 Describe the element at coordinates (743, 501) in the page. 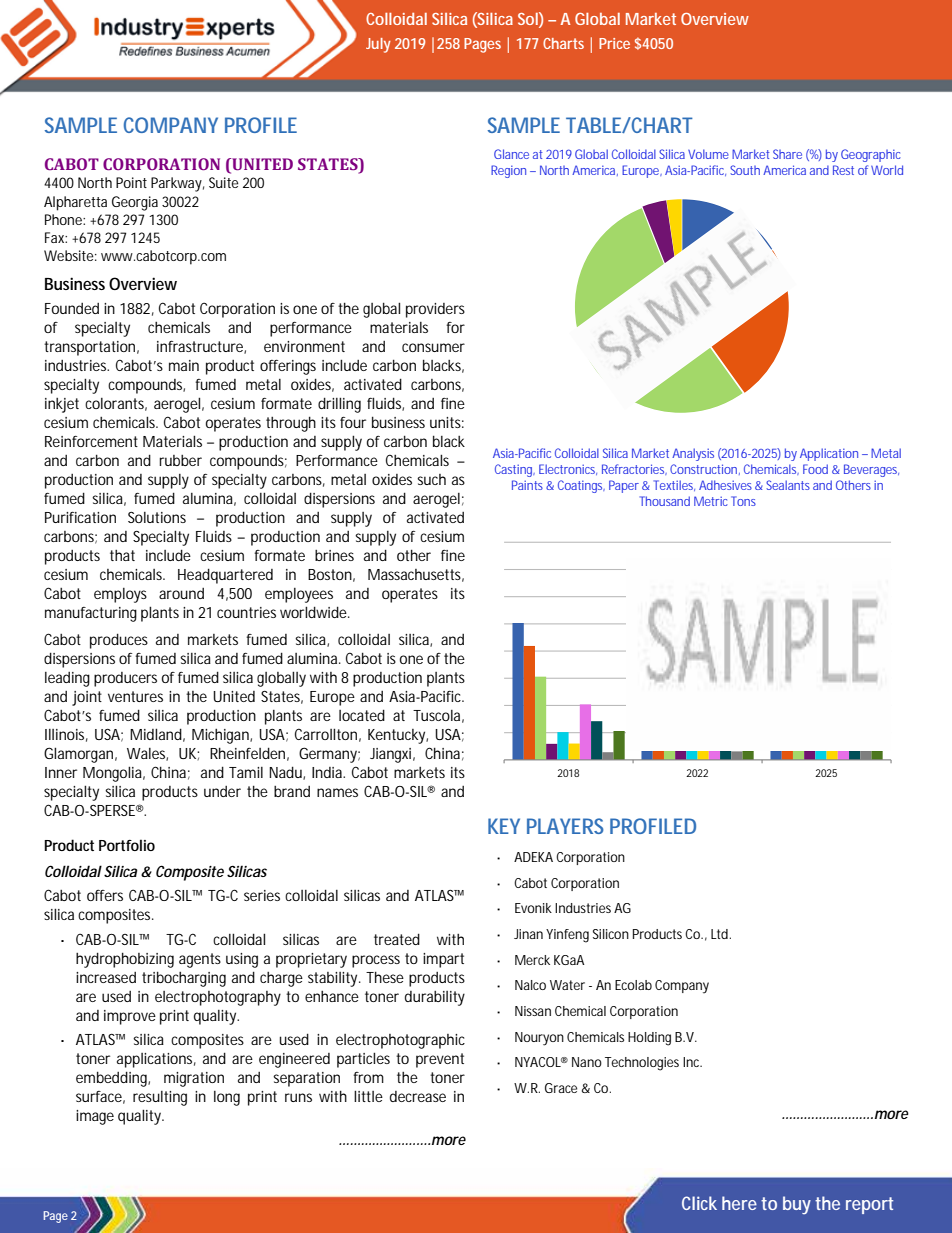

I see `Tons` at that location.
